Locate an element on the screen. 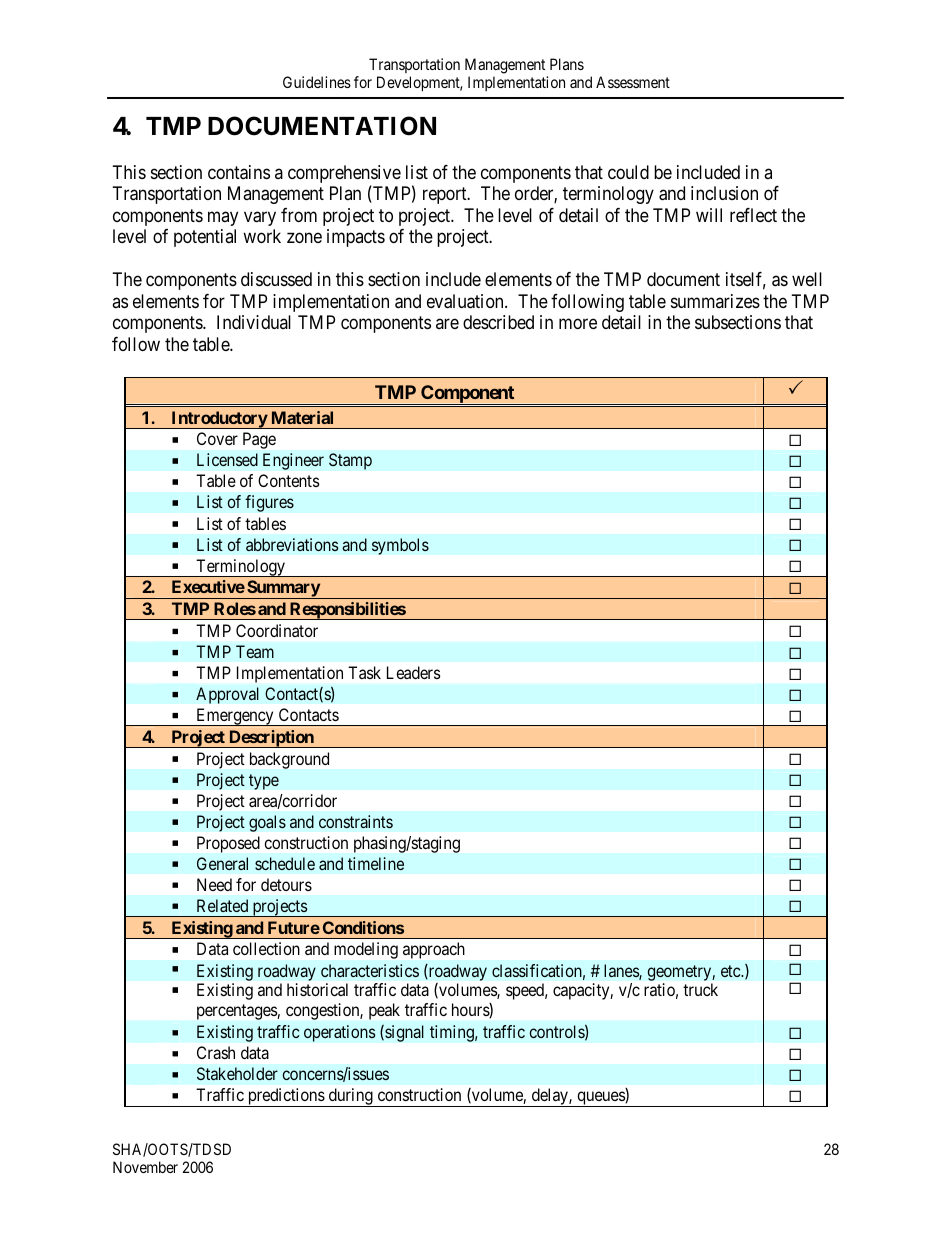 The height and width of the screenshot is (1233, 952). contains is located at coordinates (239, 172).
